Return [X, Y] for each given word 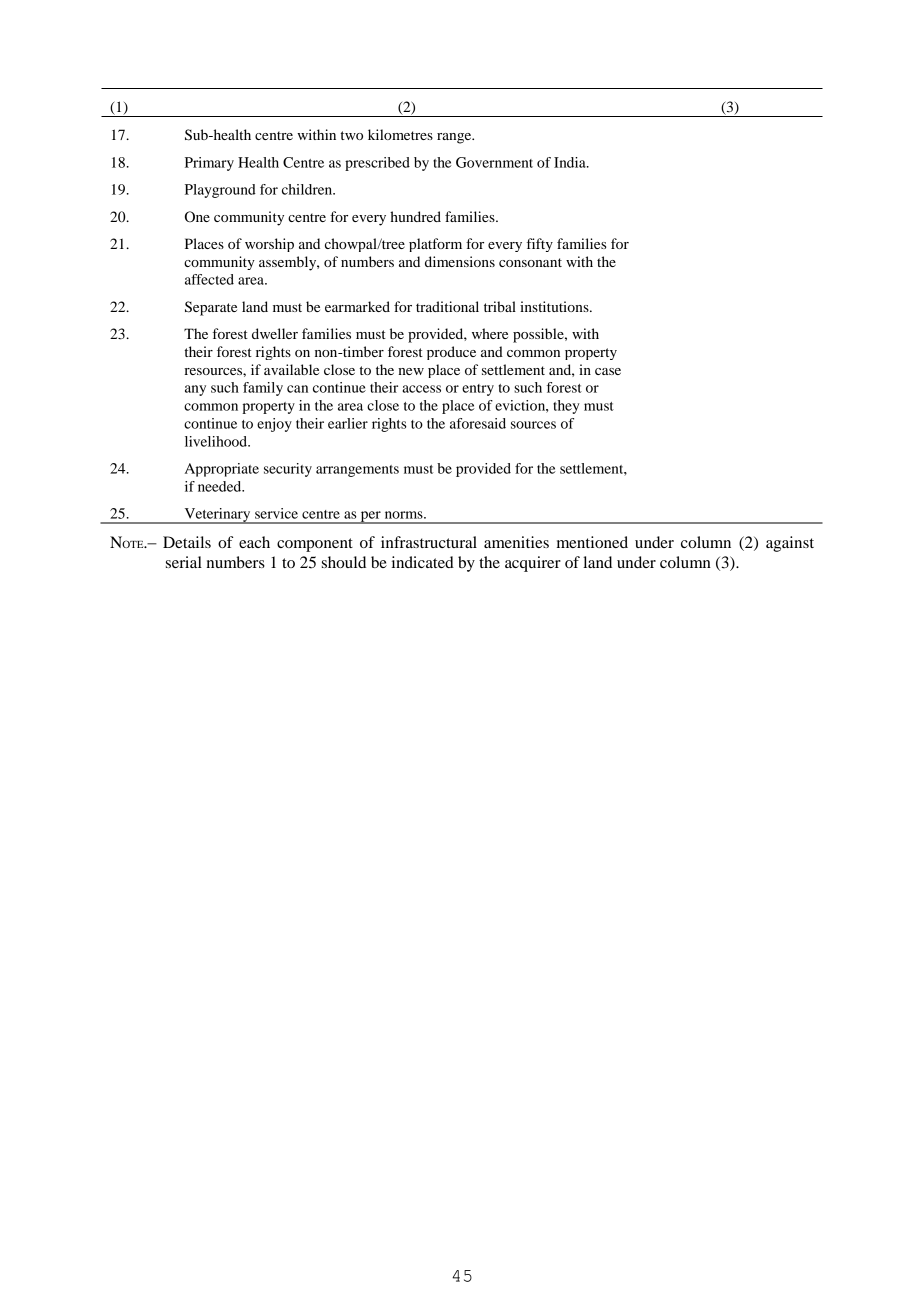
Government [494, 162]
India [571, 162]
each [254, 542]
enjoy [274, 425]
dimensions [460, 261]
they [566, 407]
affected [209, 279]
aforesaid [478, 423]
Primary [209, 164]
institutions [555, 306]
